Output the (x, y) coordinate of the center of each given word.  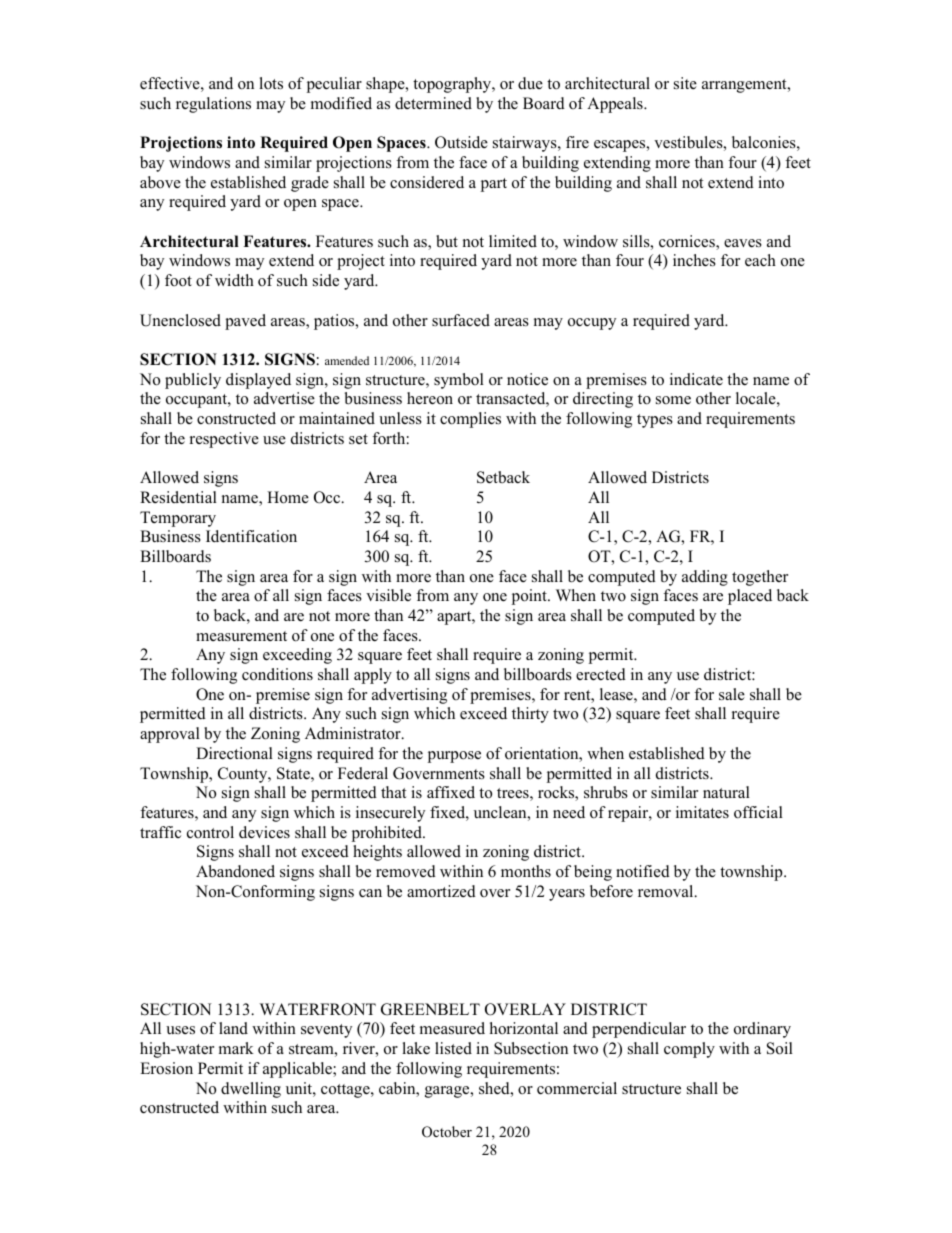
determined (433, 103)
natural (726, 792)
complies (470, 420)
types (655, 421)
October (447, 1132)
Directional (234, 753)
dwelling (251, 1090)
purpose (454, 757)
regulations (213, 105)
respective (224, 440)
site (685, 83)
